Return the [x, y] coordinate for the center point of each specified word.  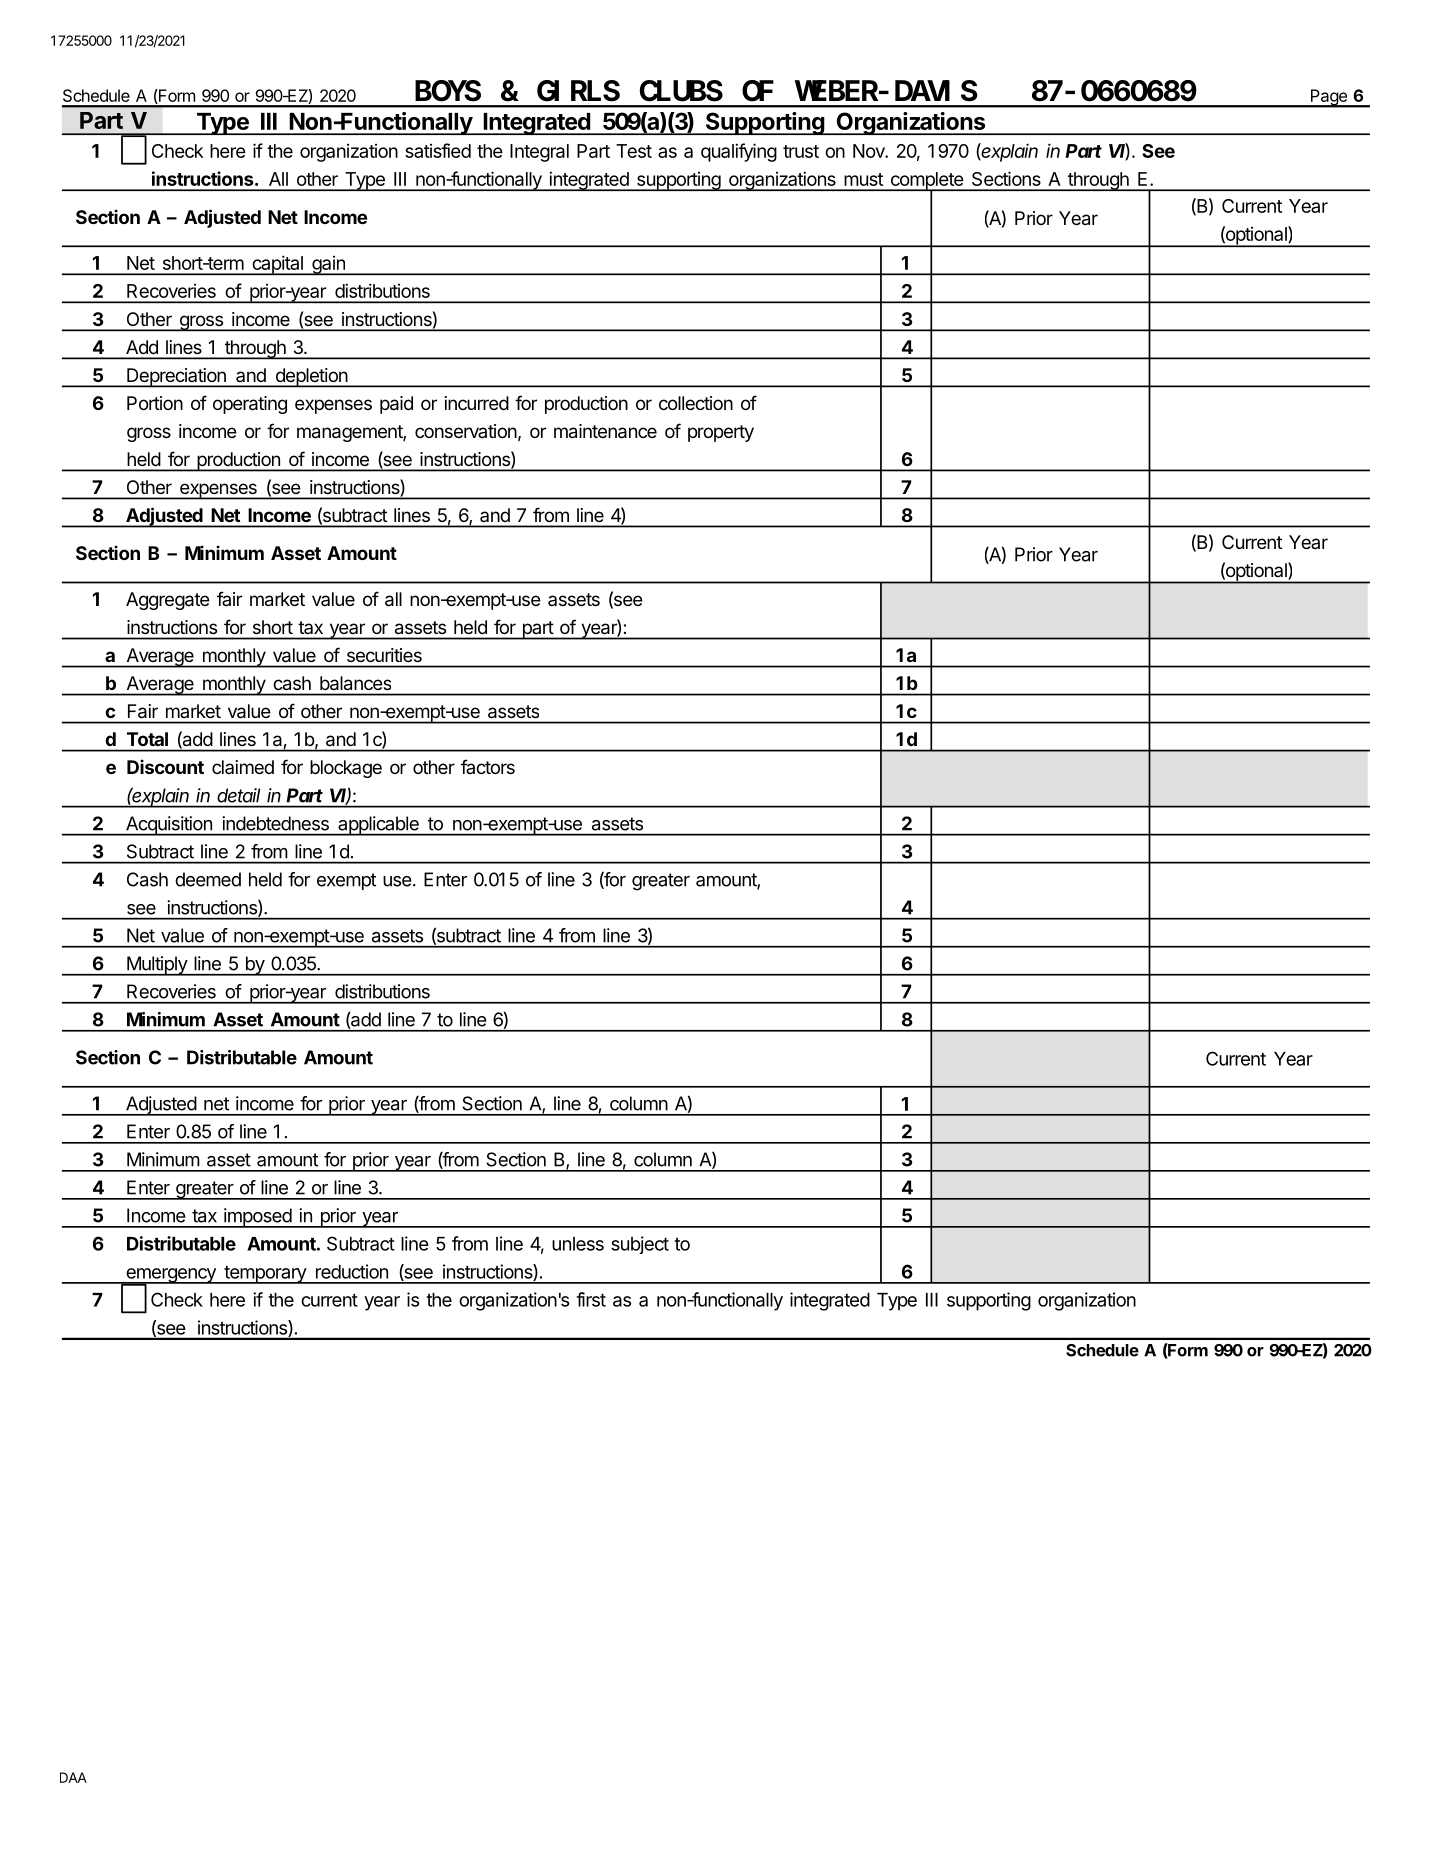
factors [488, 766]
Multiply [157, 966]
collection [696, 403]
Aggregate [168, 601]
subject [640, 1245]
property [721, 433]
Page [1328, 98]
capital [277, 265]
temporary [265, 1275]
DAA [73, 1777]
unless [578, 1244]
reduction [352, 1271]
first [591, 1299]
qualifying [739, 152]
